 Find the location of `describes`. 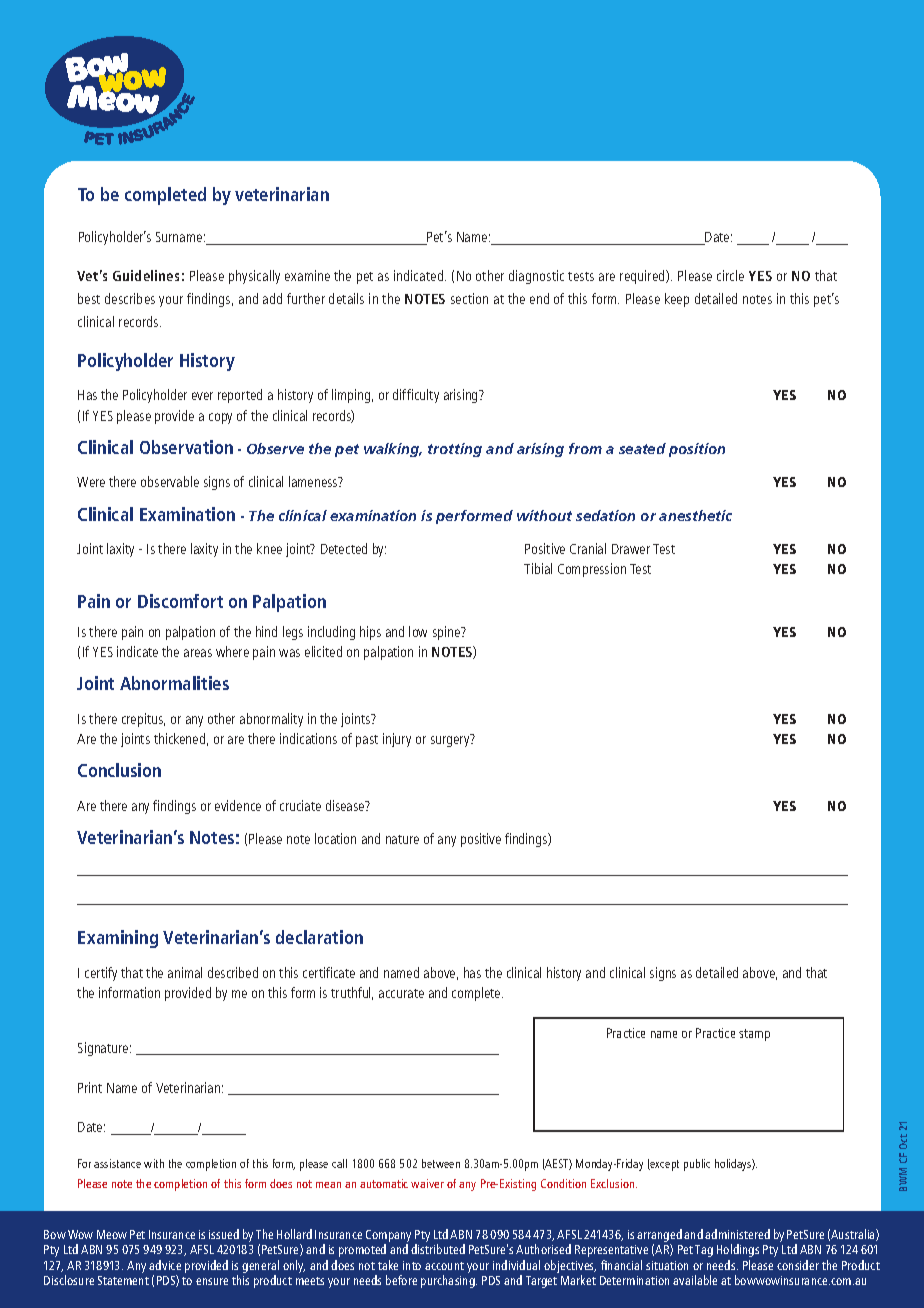

describes is located at coordinates (130, 298).
